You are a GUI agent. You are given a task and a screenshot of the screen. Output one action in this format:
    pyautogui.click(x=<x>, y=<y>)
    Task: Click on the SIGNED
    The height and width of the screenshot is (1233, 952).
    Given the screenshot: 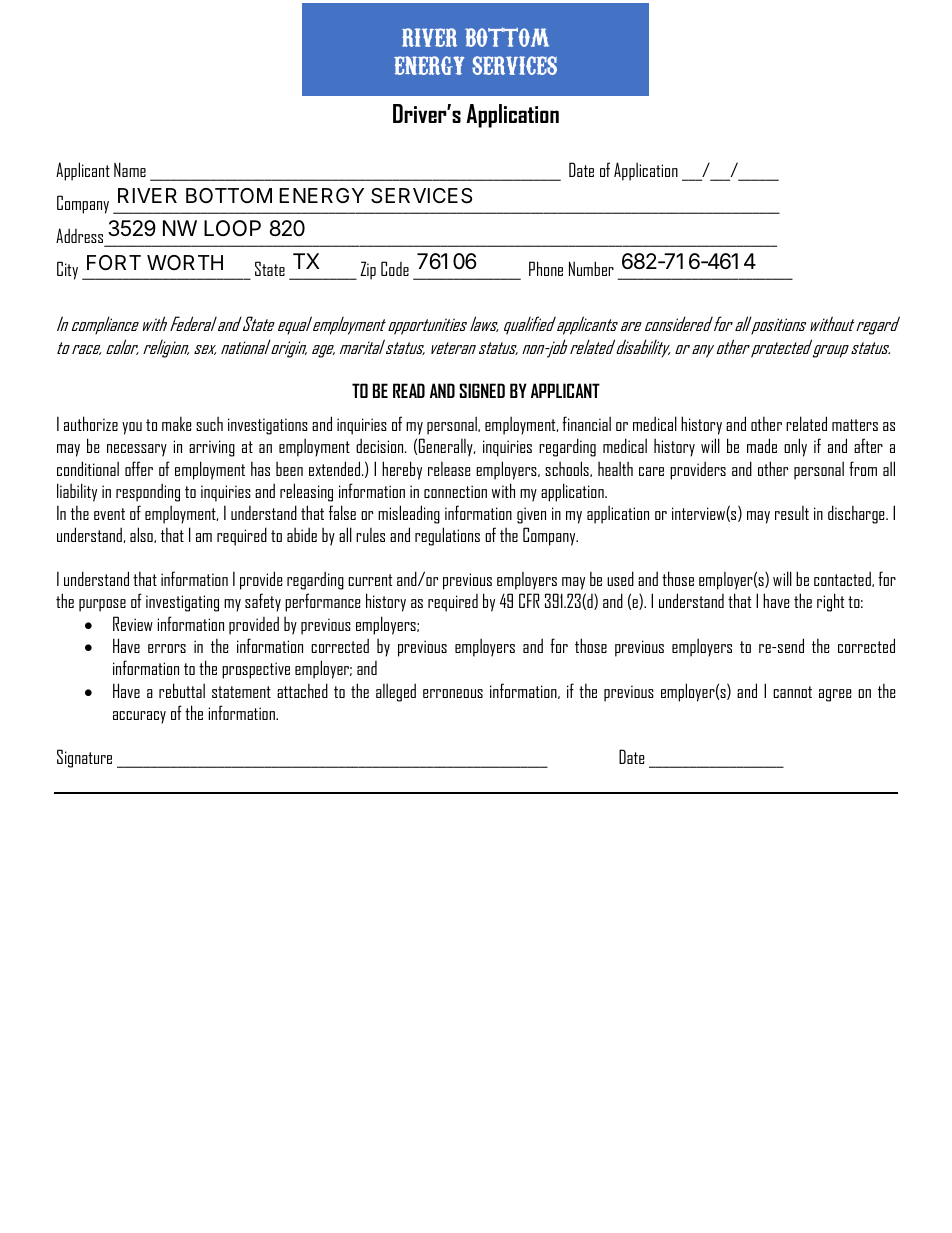 What is the action you would take?
    pyautogui.click(x=482, y=390)
